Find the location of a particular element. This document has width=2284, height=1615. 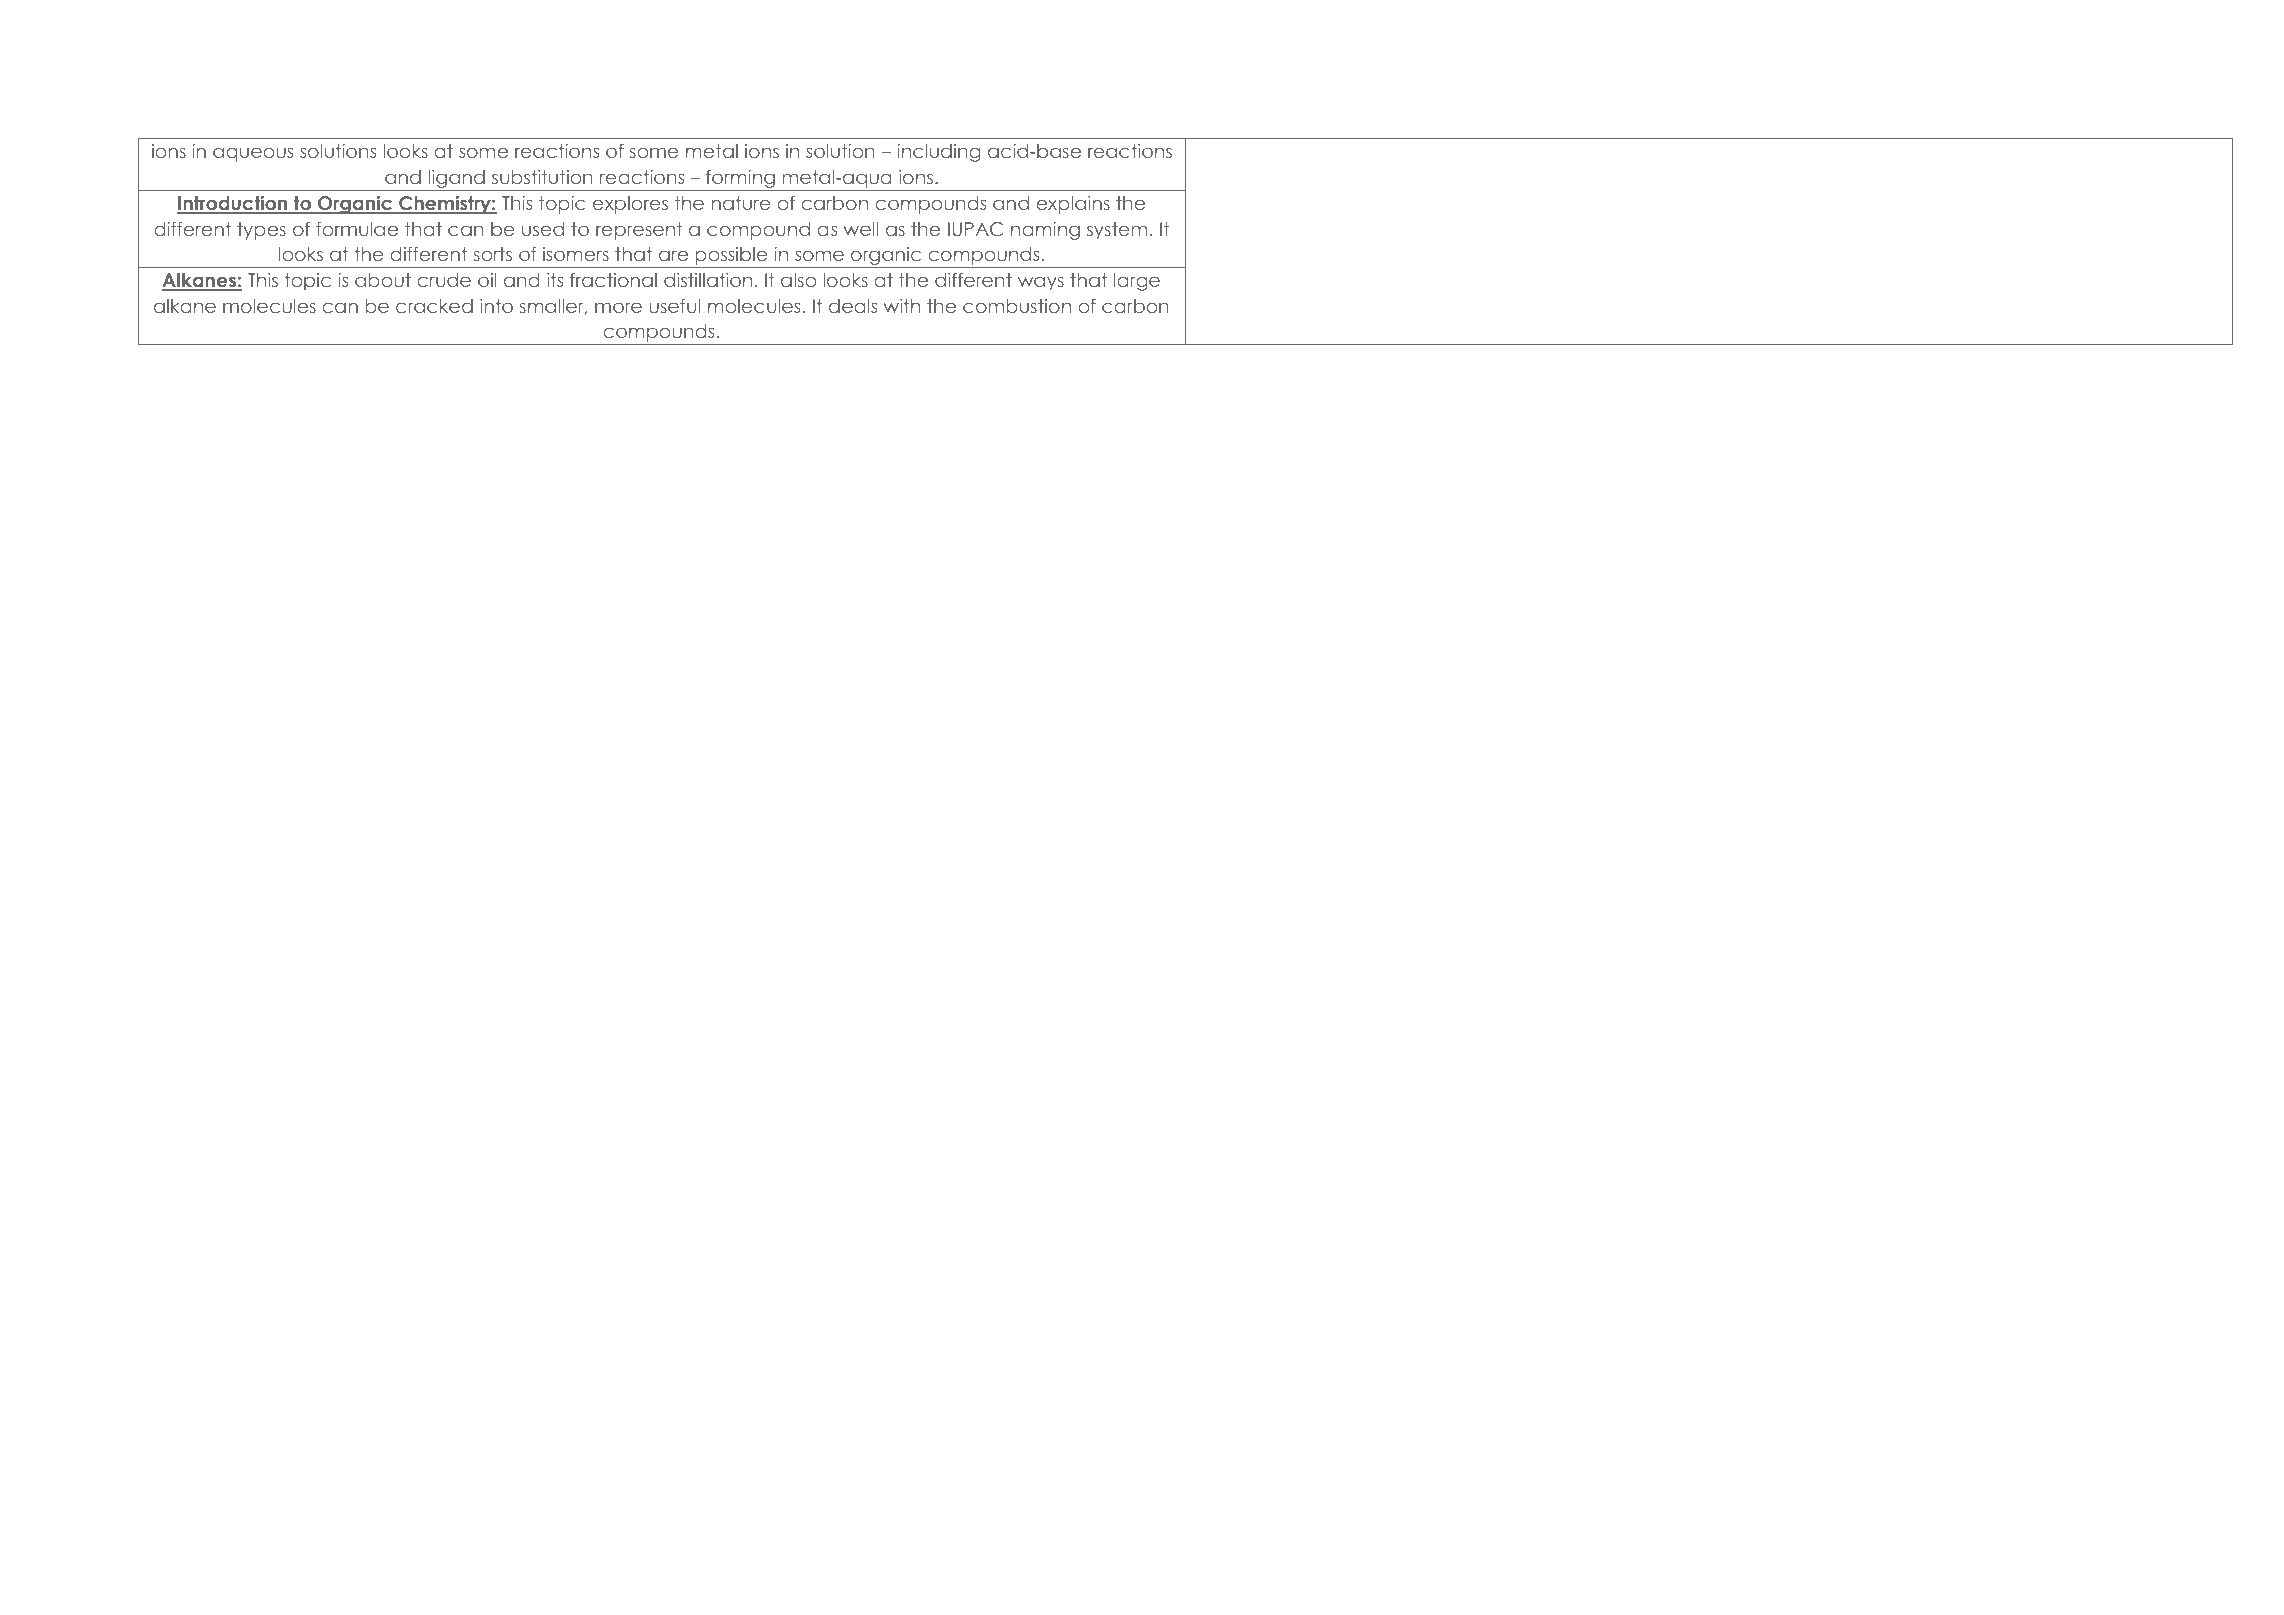

naming is located at coordinates (1045, 231).
